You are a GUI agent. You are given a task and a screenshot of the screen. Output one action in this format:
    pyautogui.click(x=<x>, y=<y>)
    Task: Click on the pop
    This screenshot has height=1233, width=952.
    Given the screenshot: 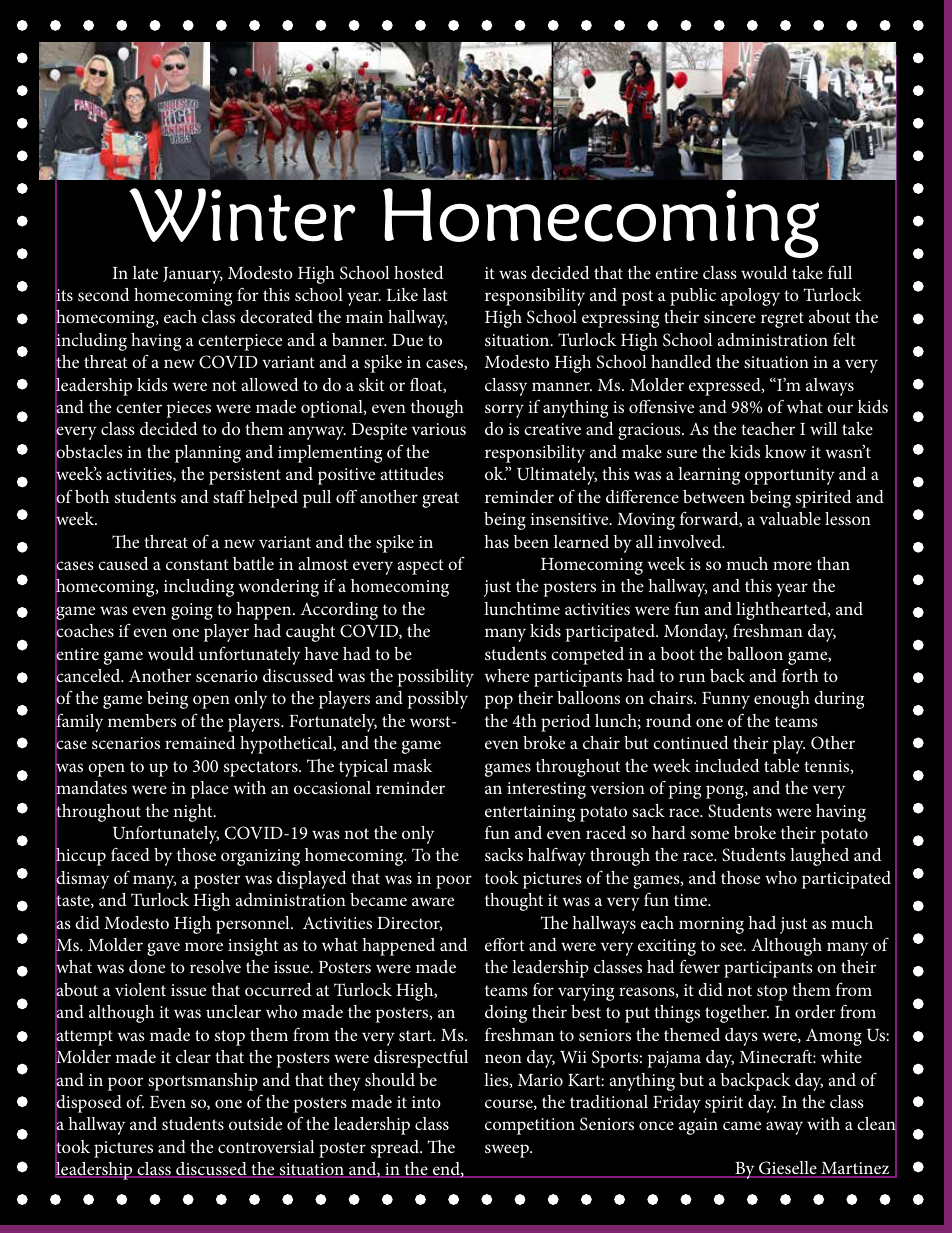 What is the action you would take?
    pyautogui.click(x=498, y=702)
